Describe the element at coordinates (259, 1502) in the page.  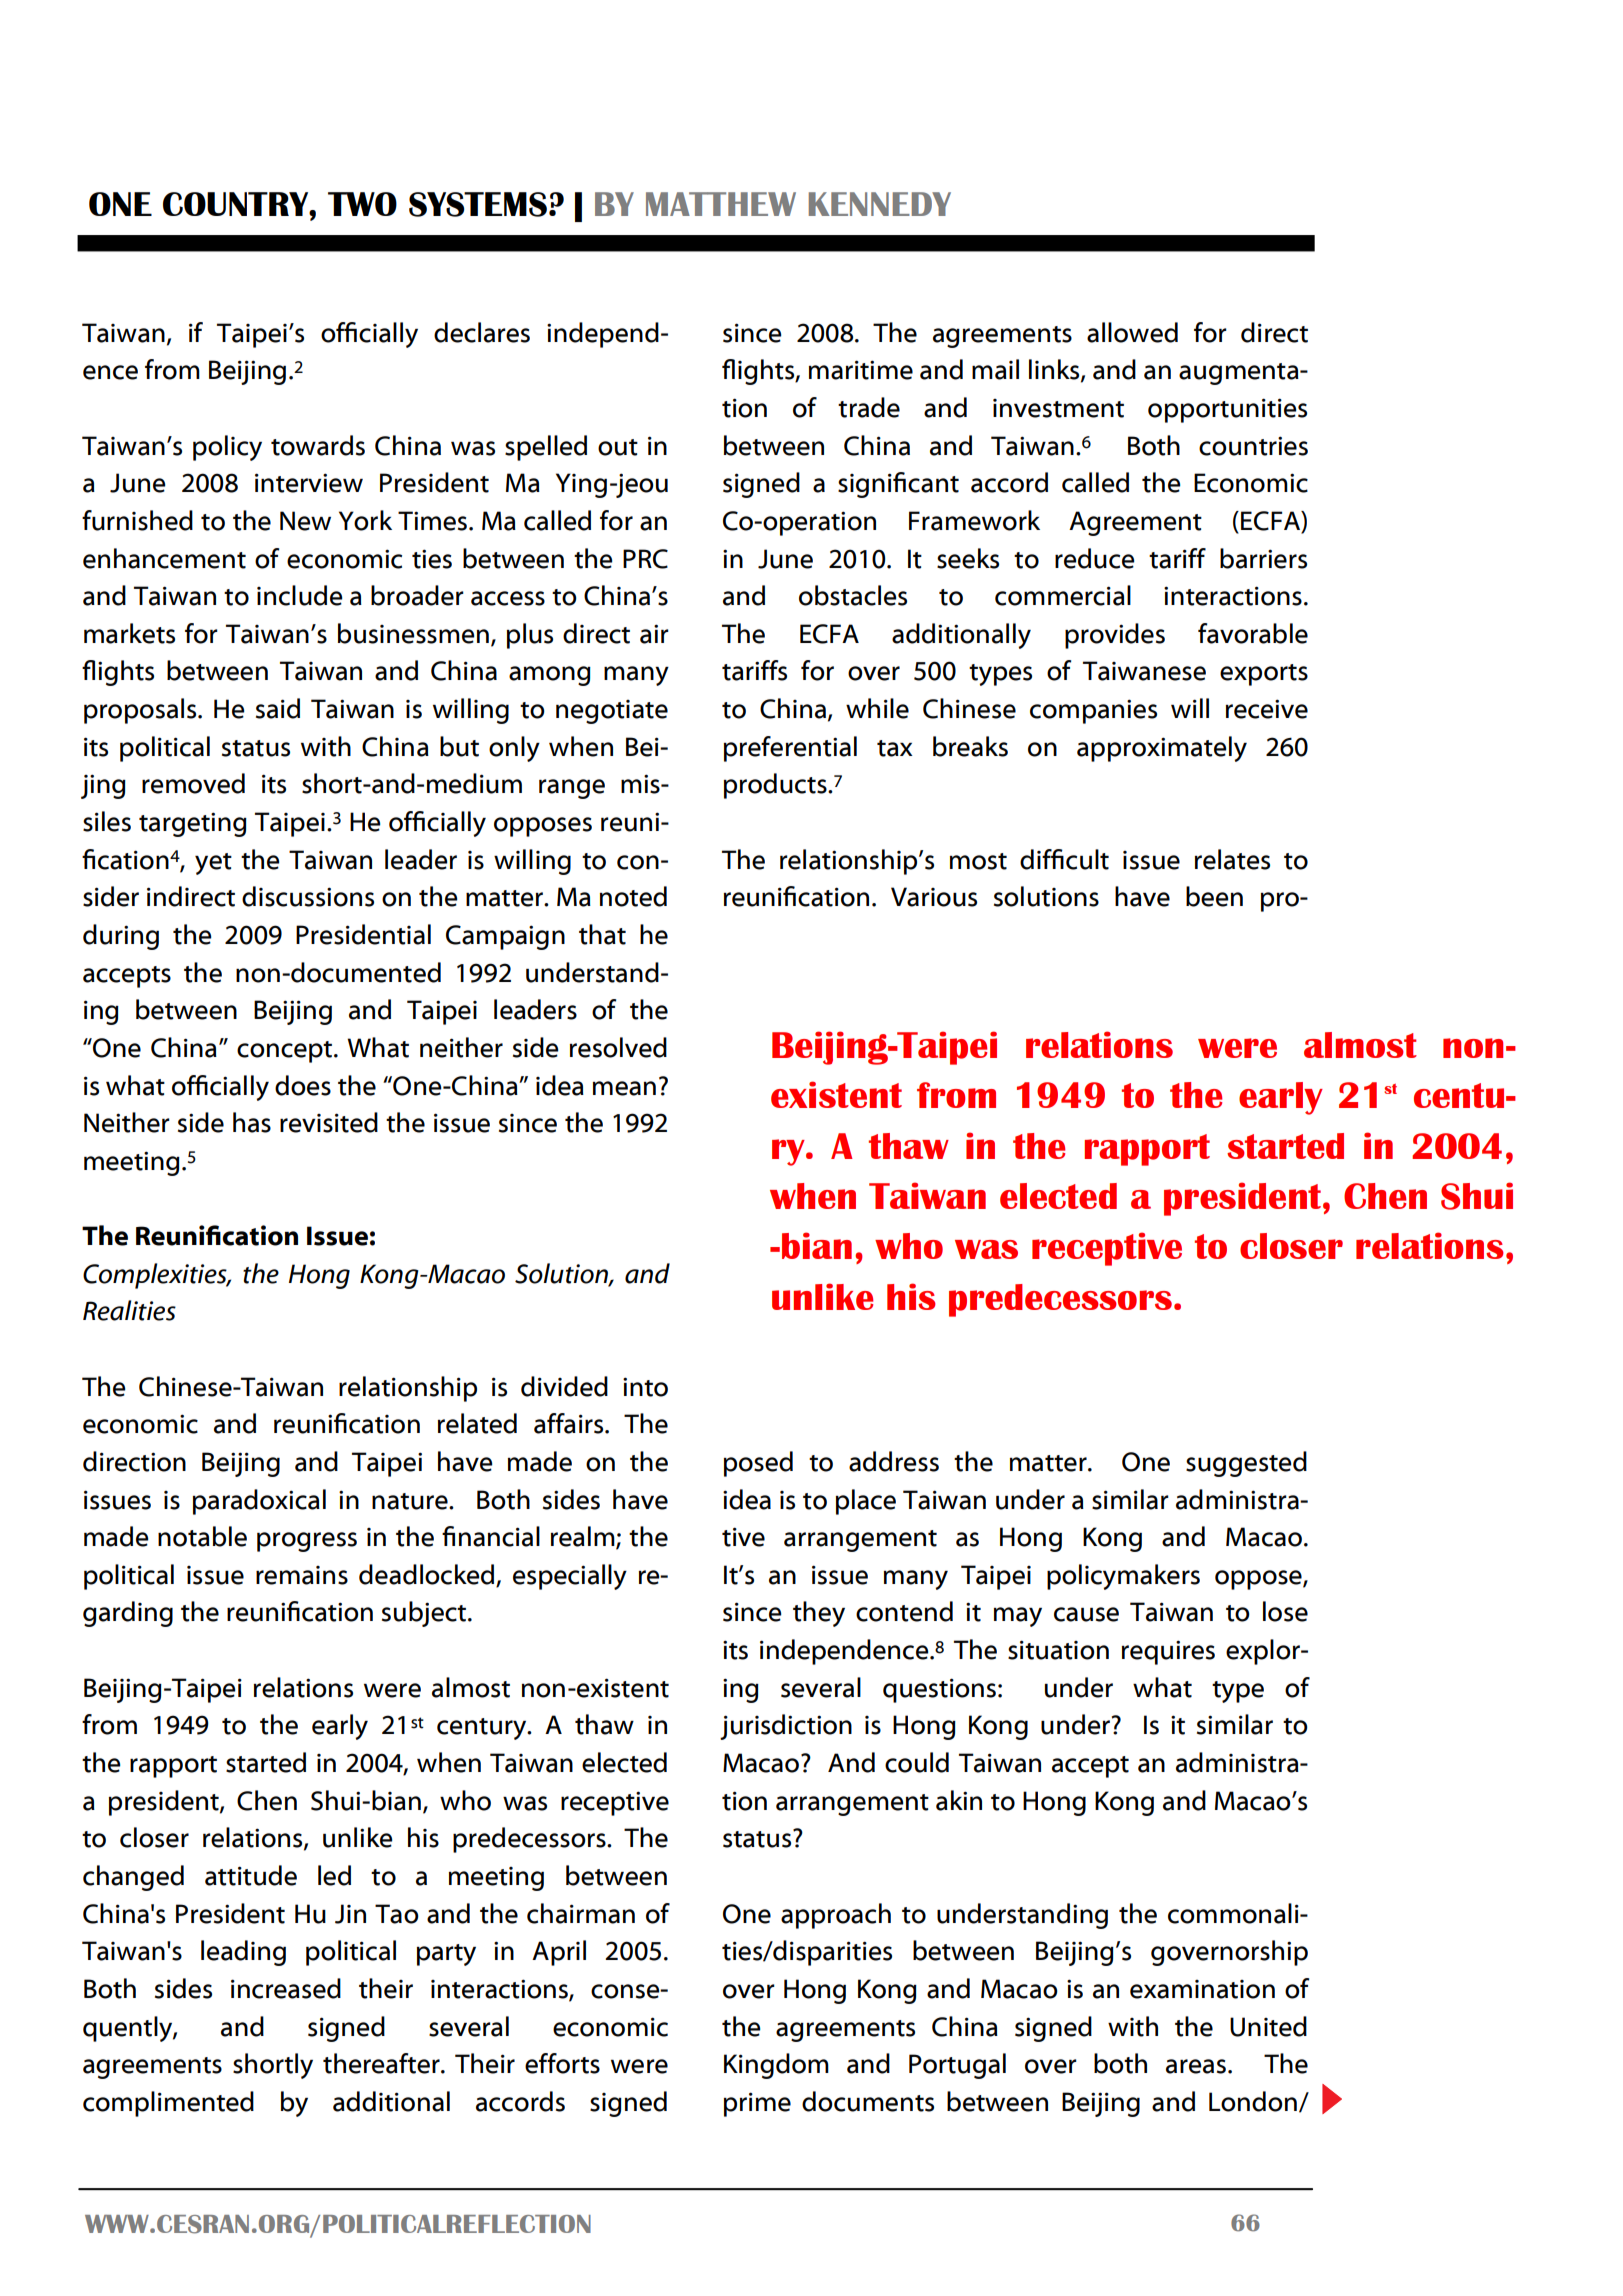
I see `paradoxical` at that location.
